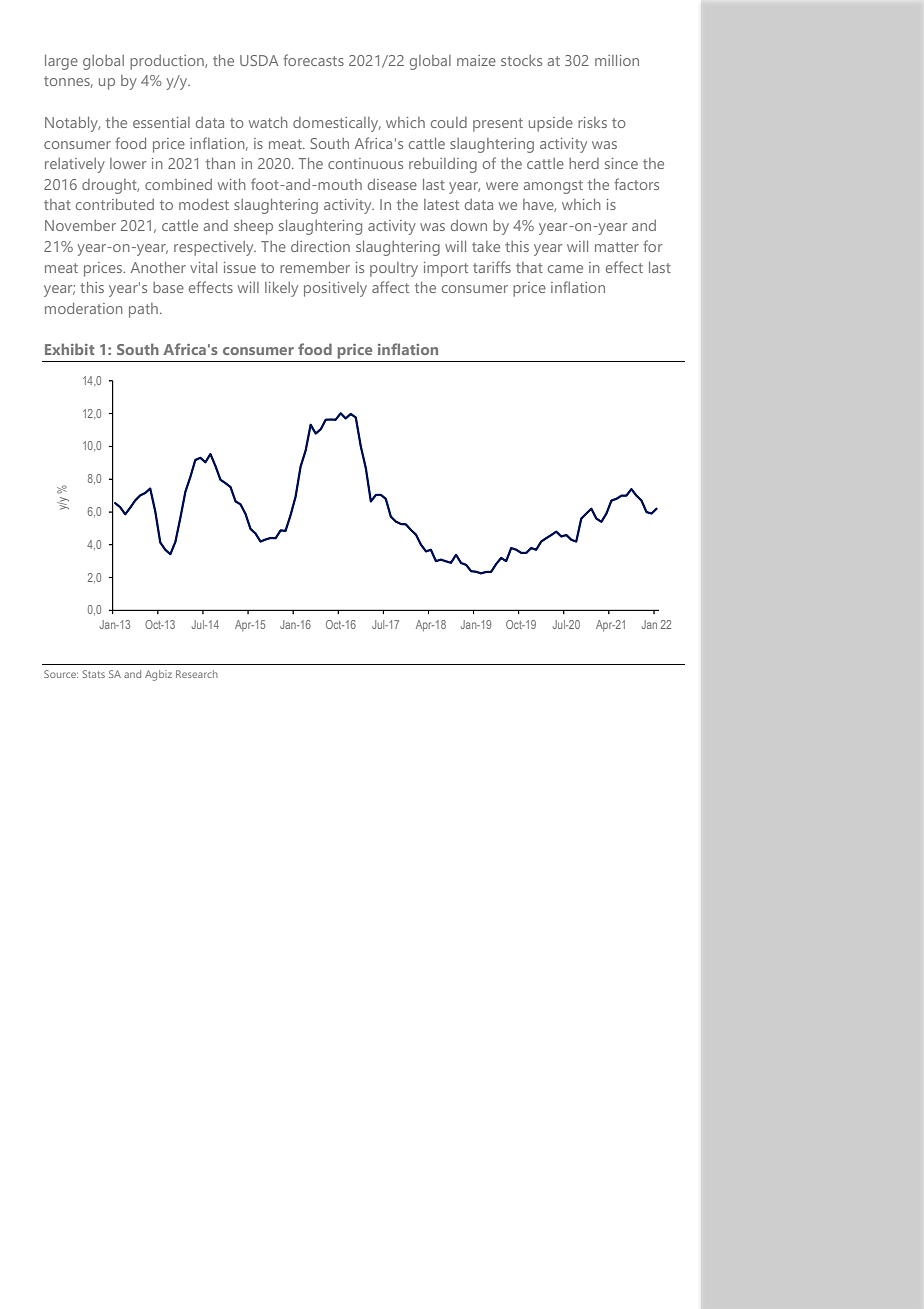 Image resolution: width=924 pixels, height=1309 pixels. I want to click on production, so click(168, 62).
